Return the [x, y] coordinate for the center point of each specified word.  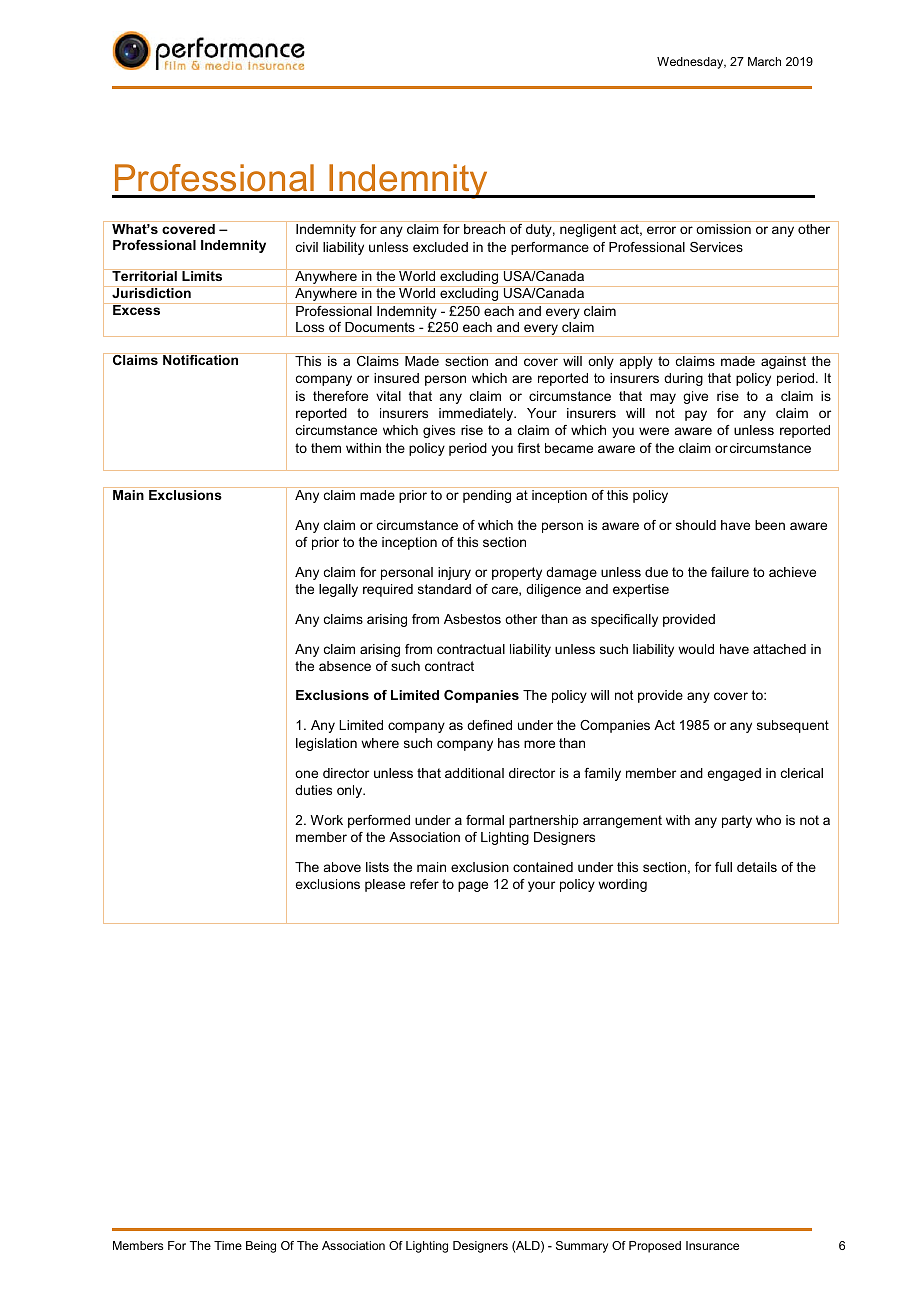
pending [487, 496]
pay [696, 415]
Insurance [712, 1245]
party [737, 821]
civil [307, 247]
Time [228, 1245]
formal [485, 820]
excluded [440, 247]
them [326, 448]
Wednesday [691, 63]
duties [313, 790]
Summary [582, 1247]
